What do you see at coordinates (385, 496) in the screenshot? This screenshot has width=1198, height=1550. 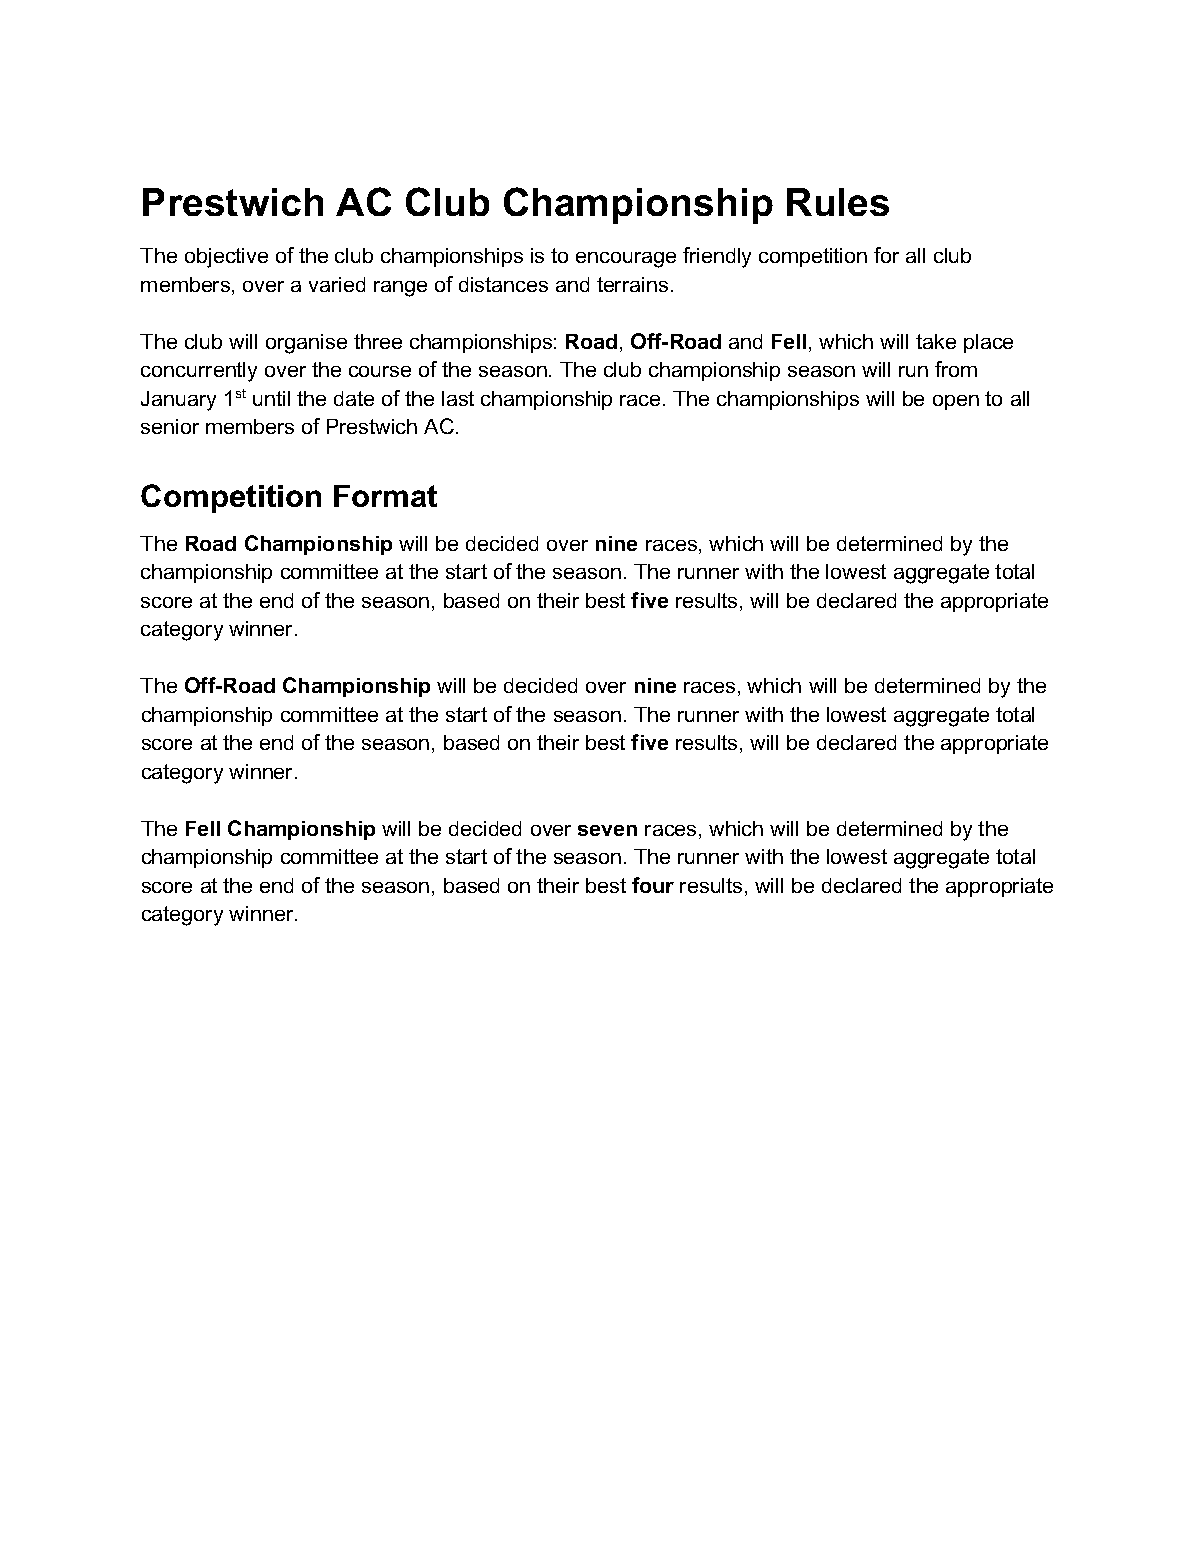 I see `Format` at bounding box center [385, 496].
